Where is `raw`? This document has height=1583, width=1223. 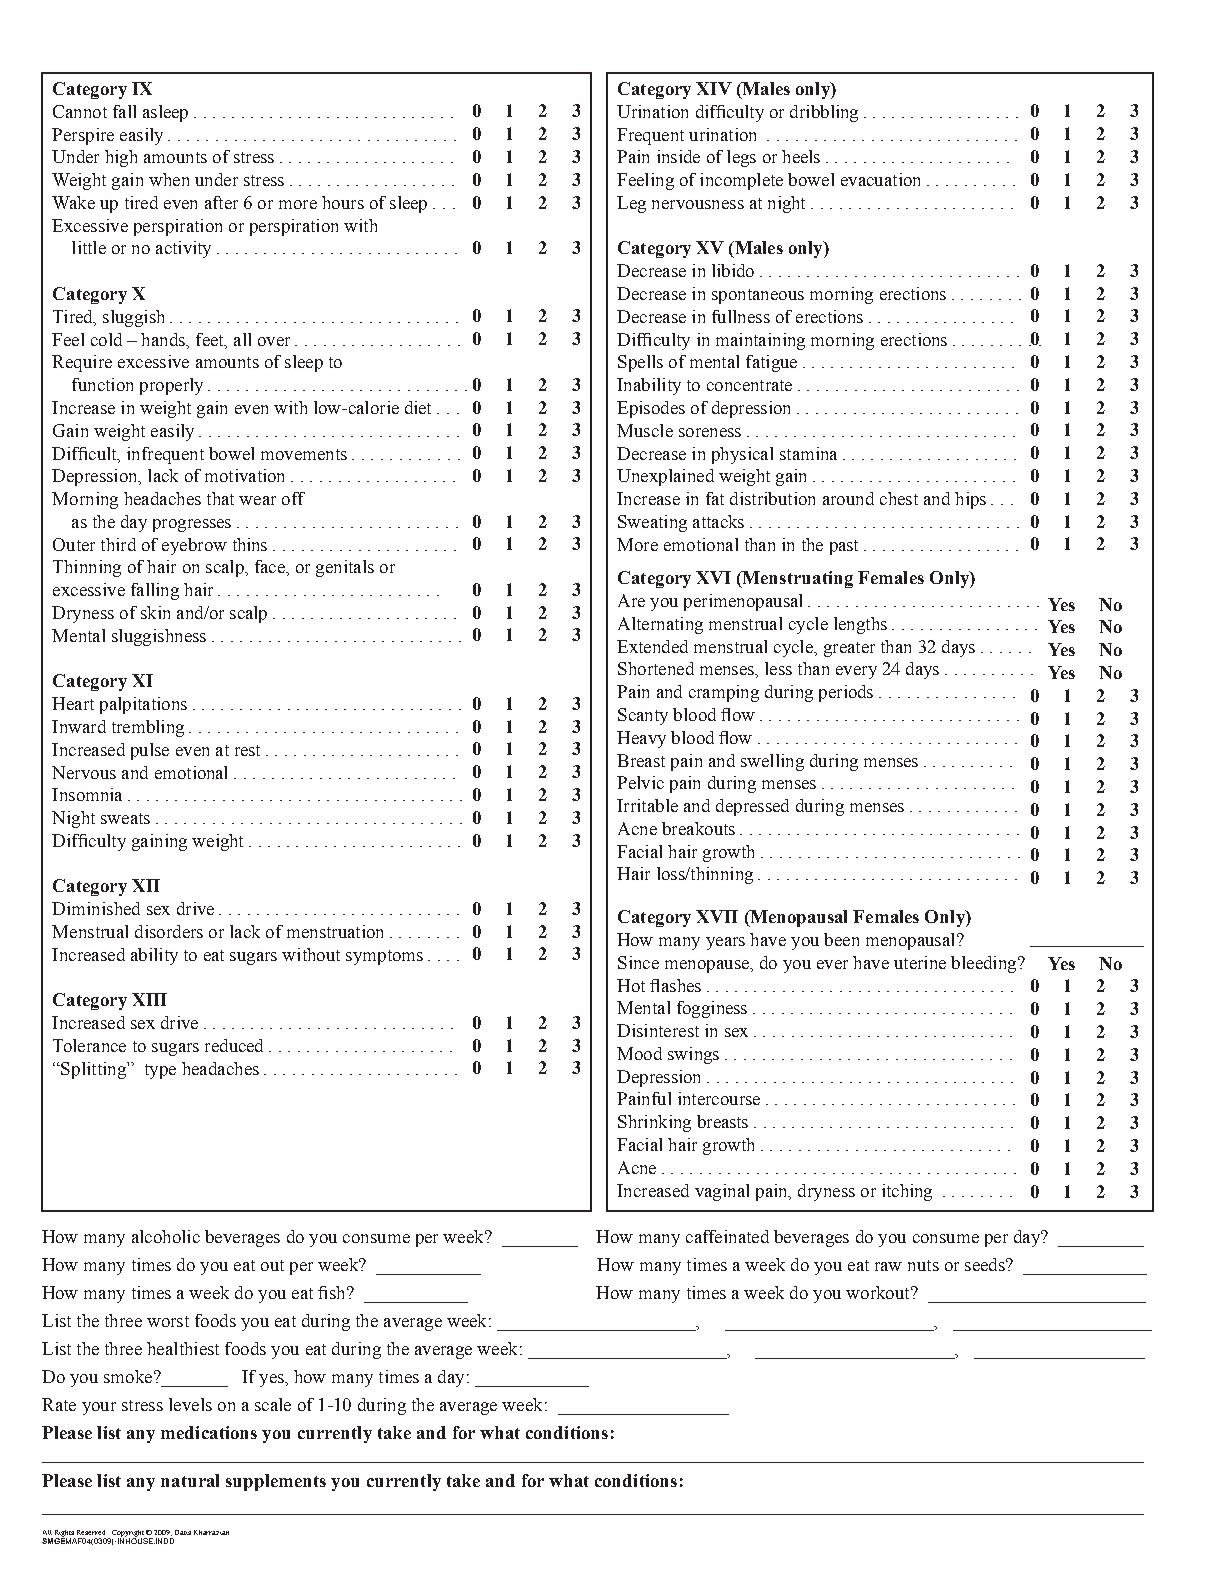
raw is located at coordinates (888, 1266).
